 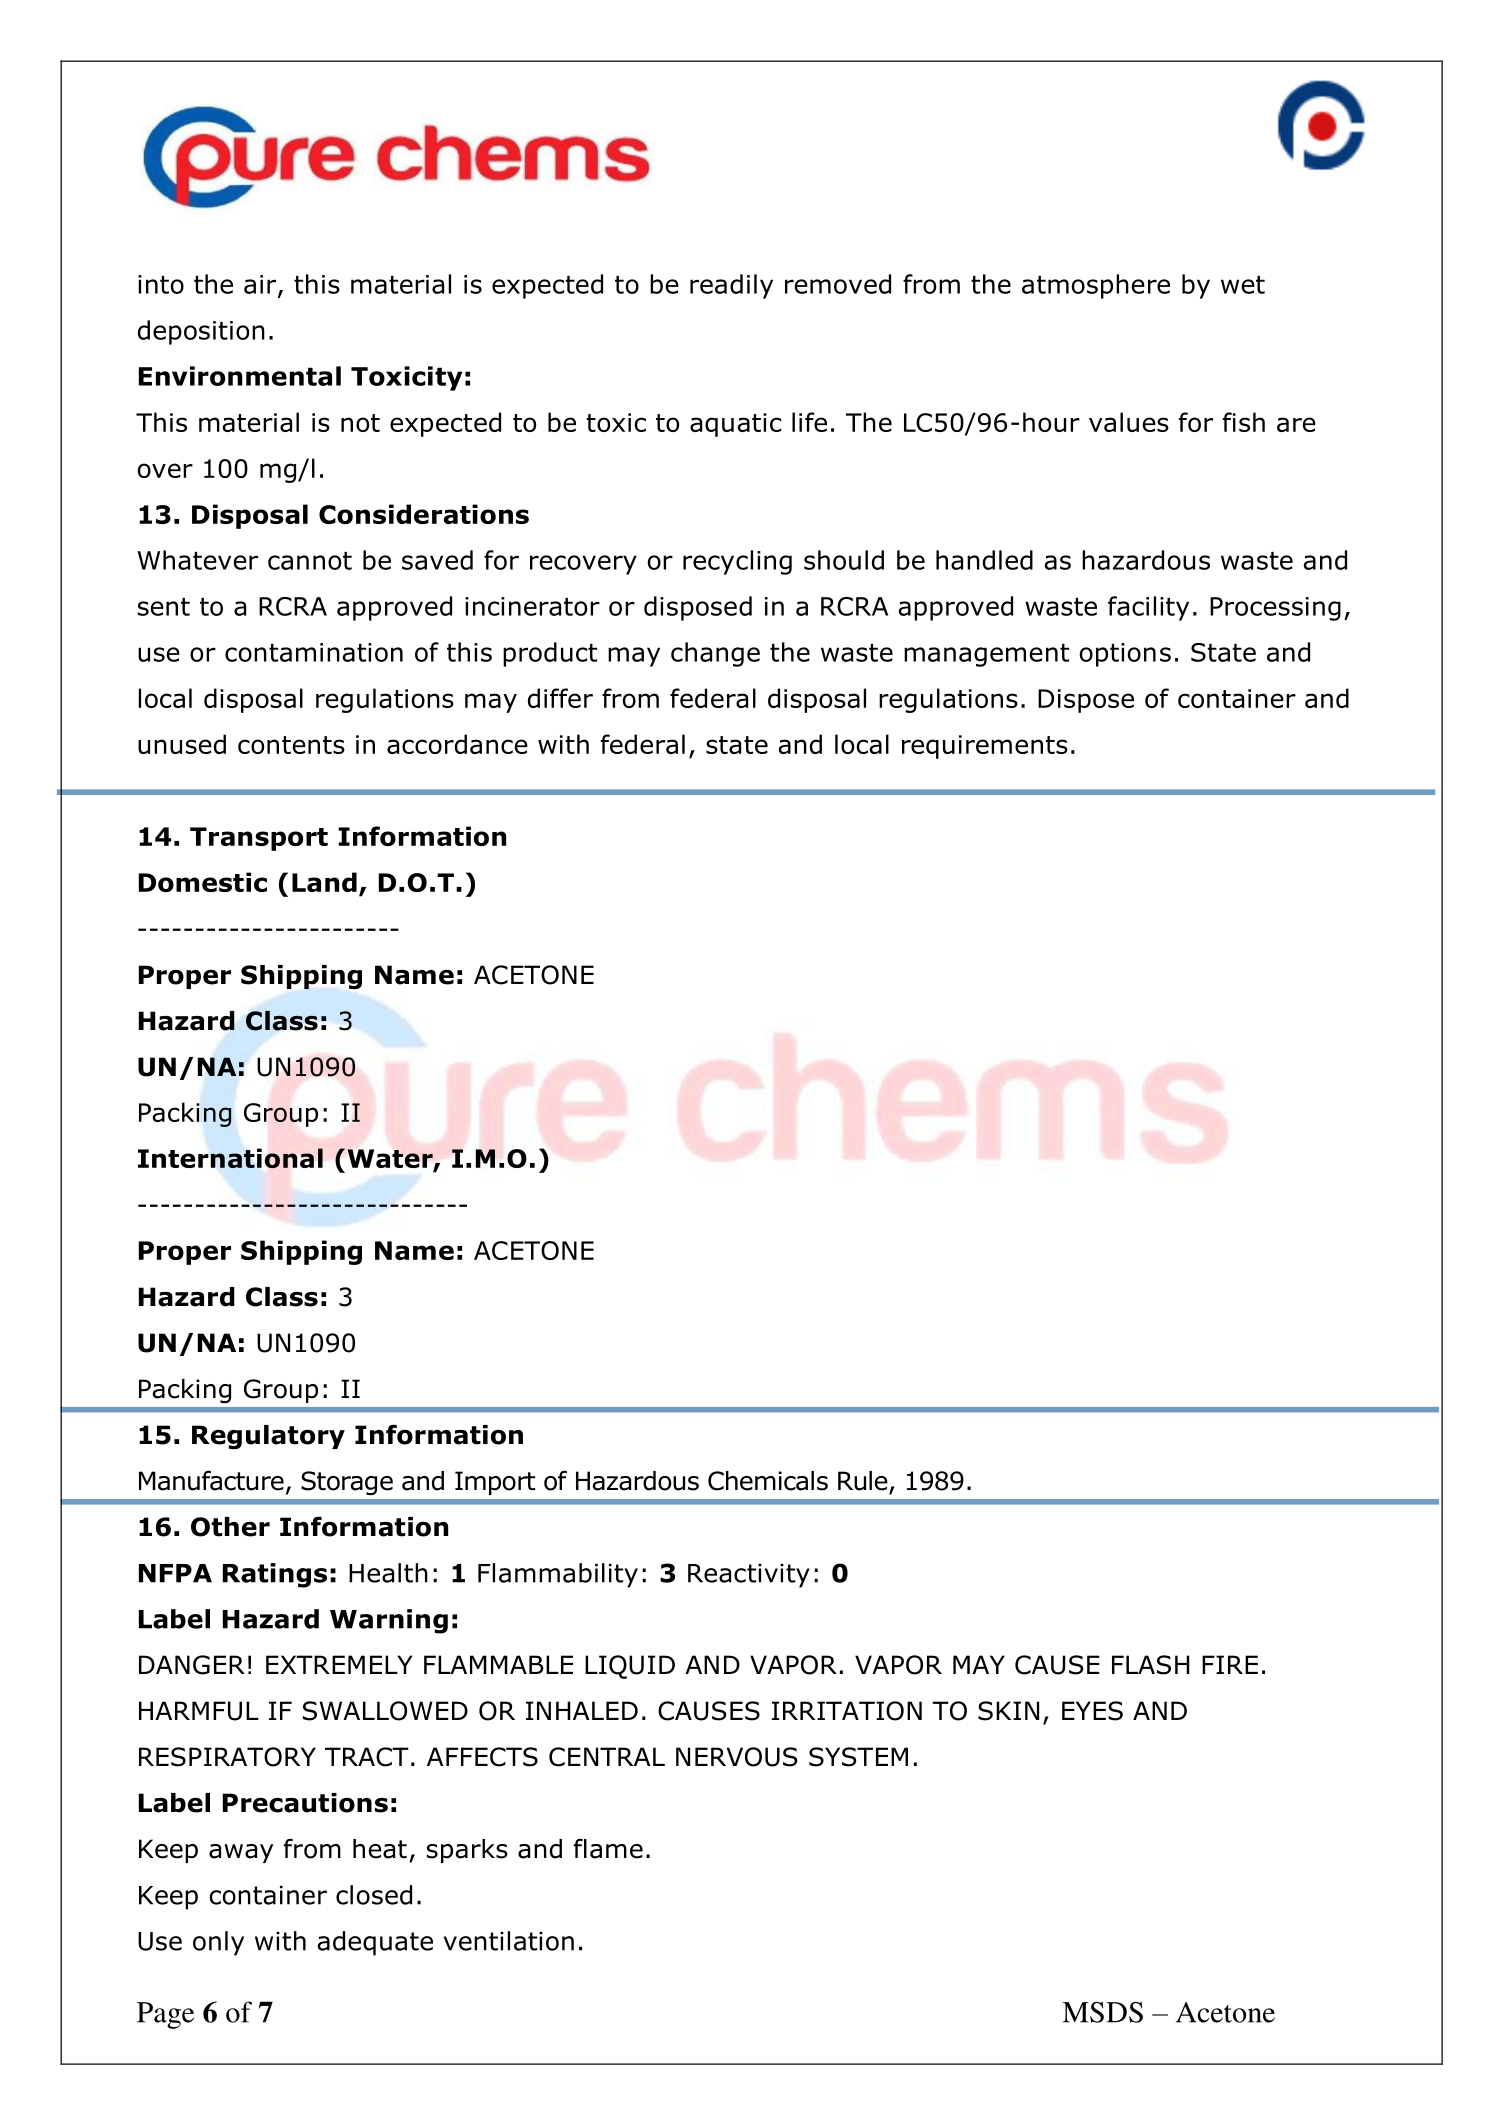 I want to click on adequate, so click(x=375, y=1943).
